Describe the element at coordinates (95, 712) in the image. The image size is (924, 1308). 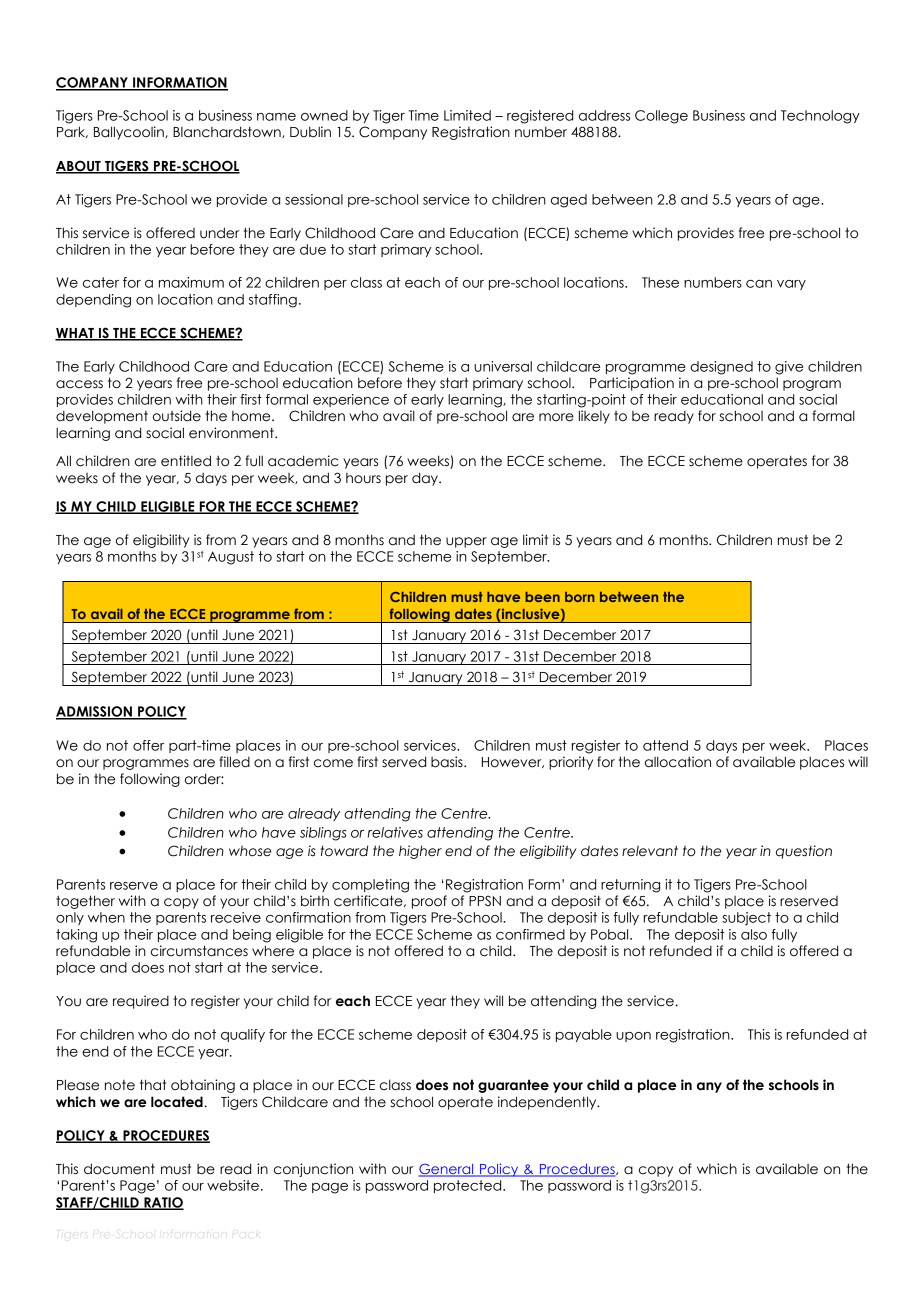
I see `ADMISSION` at that location.
